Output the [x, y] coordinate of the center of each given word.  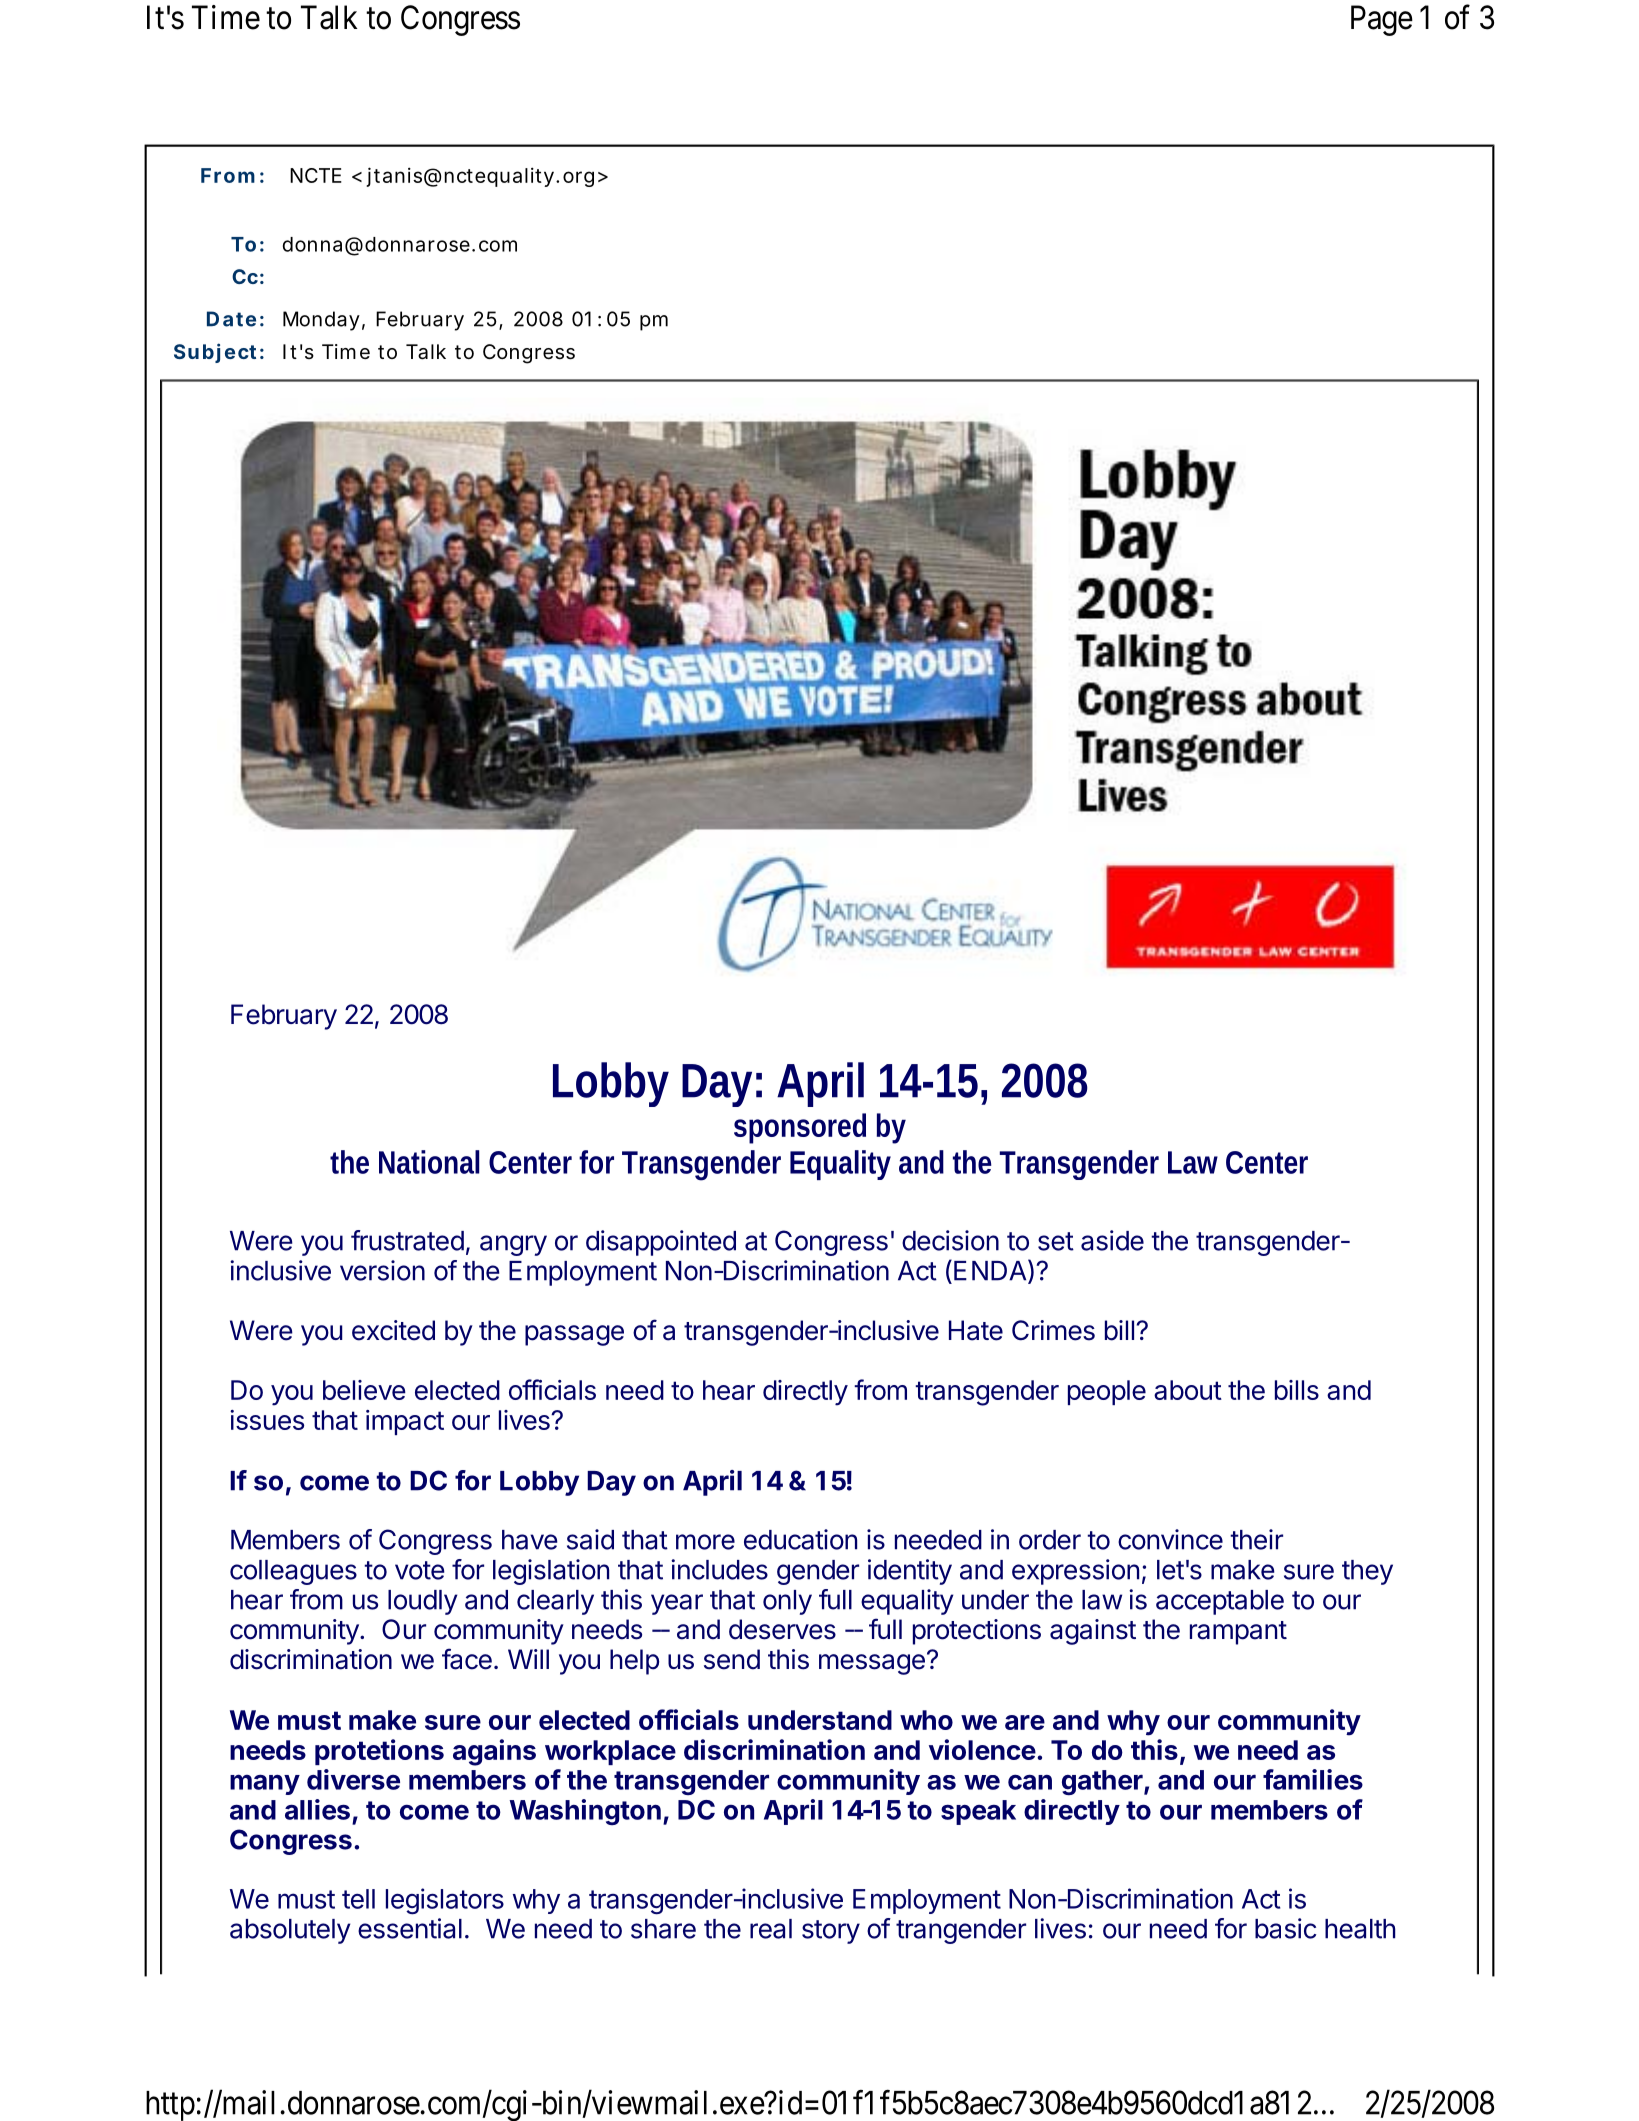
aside [1112, 1240]
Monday [321, 321]
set [1056, 1241]
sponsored [800, 1128]
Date [231, 319]
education [800, 1539]
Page [1382, 20]
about [1188, 1390]
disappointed [661, 1243]
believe [364, 1390]
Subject [215, 353]
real [771, 1929]
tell [358, 1899]
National [429, 1162]
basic [1285, 1928]
